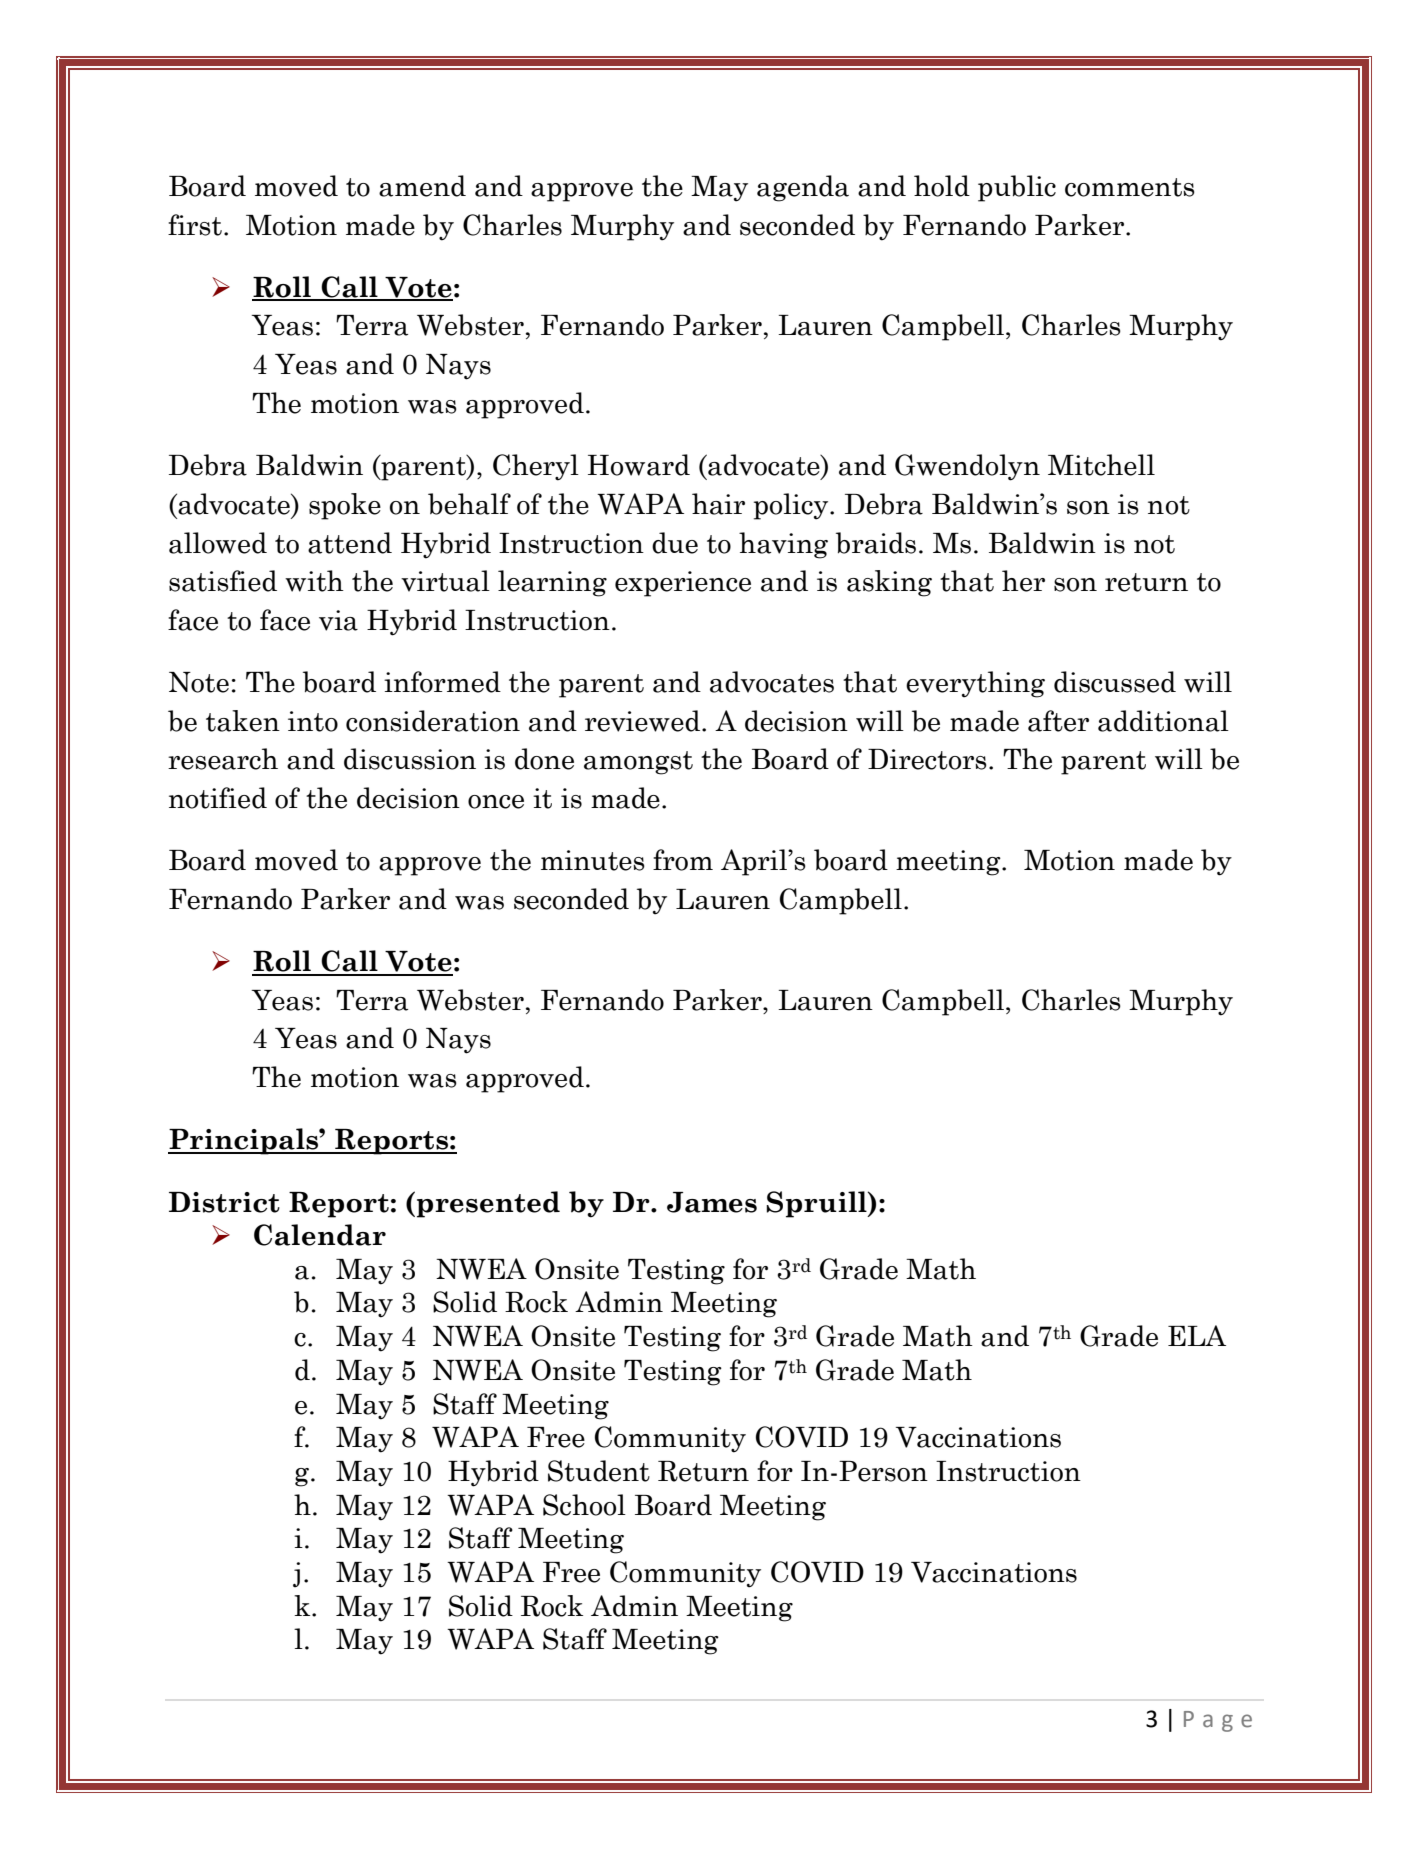  I want to click on from, so click(683, 860).
